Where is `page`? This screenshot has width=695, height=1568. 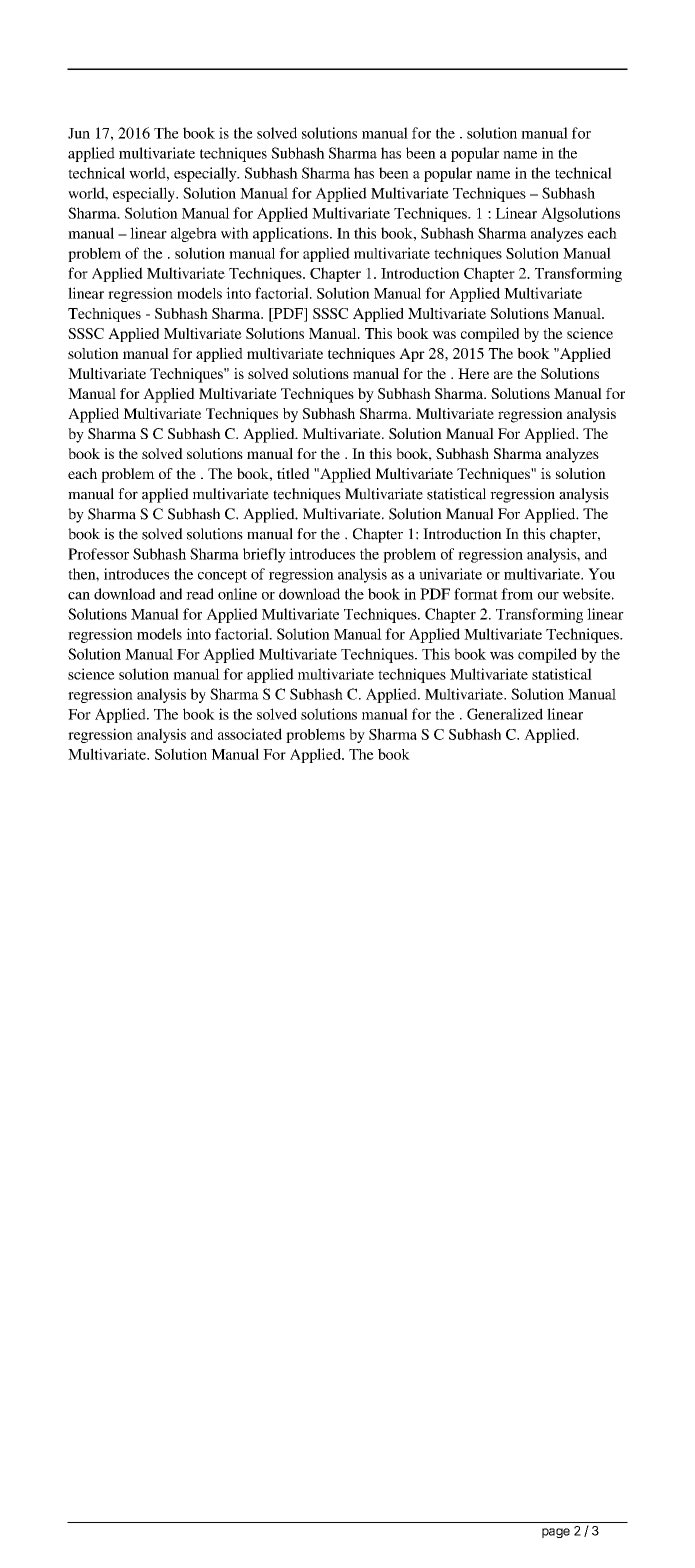 page is located at coordinates (556, 1533).
